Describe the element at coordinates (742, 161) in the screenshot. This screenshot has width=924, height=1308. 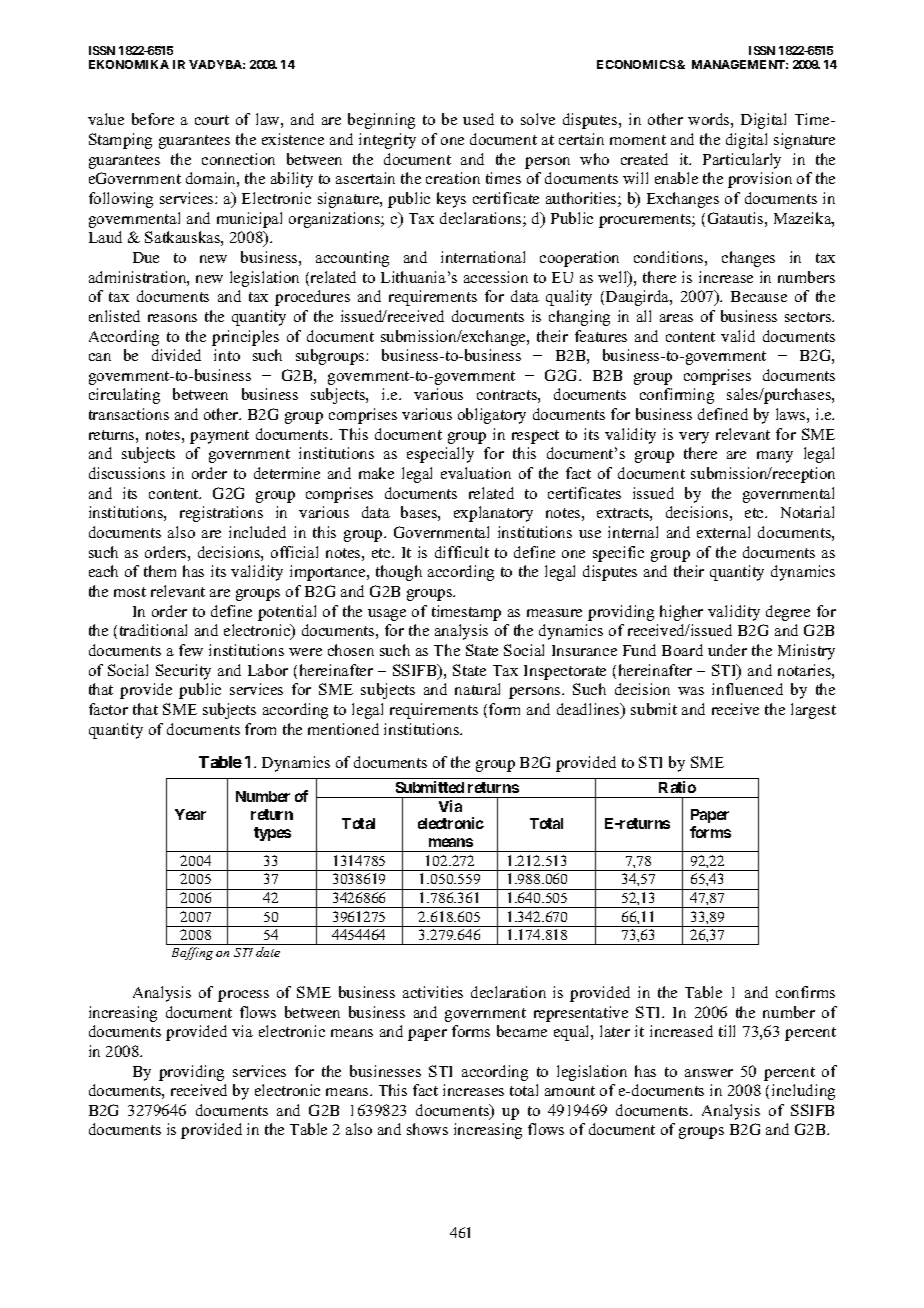
I see `Particularly` at that location.
